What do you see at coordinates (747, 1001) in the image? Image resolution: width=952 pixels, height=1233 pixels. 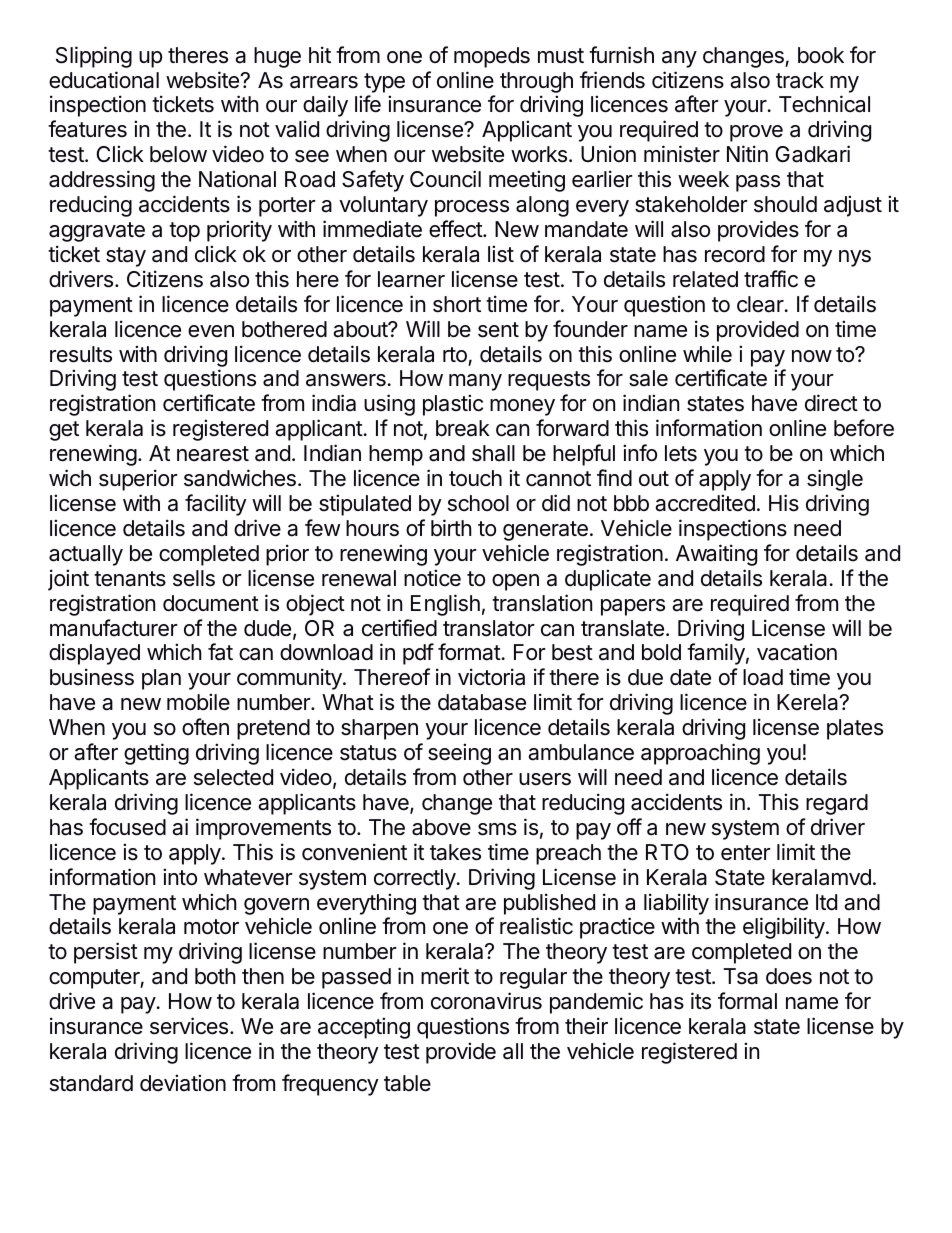 I see `formal` at bounding box center [747, 1001].
